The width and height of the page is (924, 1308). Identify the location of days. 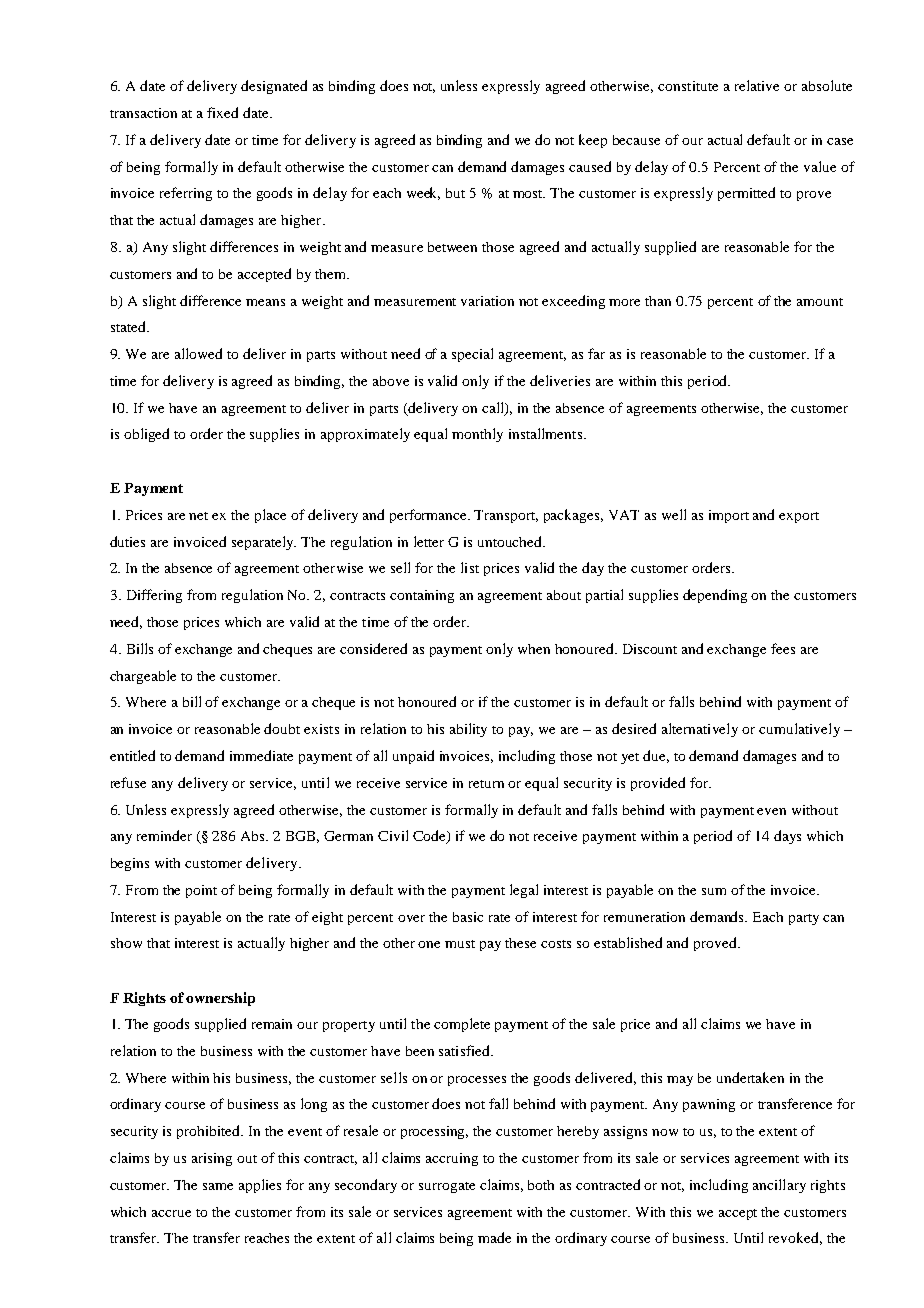
(787, 837).
